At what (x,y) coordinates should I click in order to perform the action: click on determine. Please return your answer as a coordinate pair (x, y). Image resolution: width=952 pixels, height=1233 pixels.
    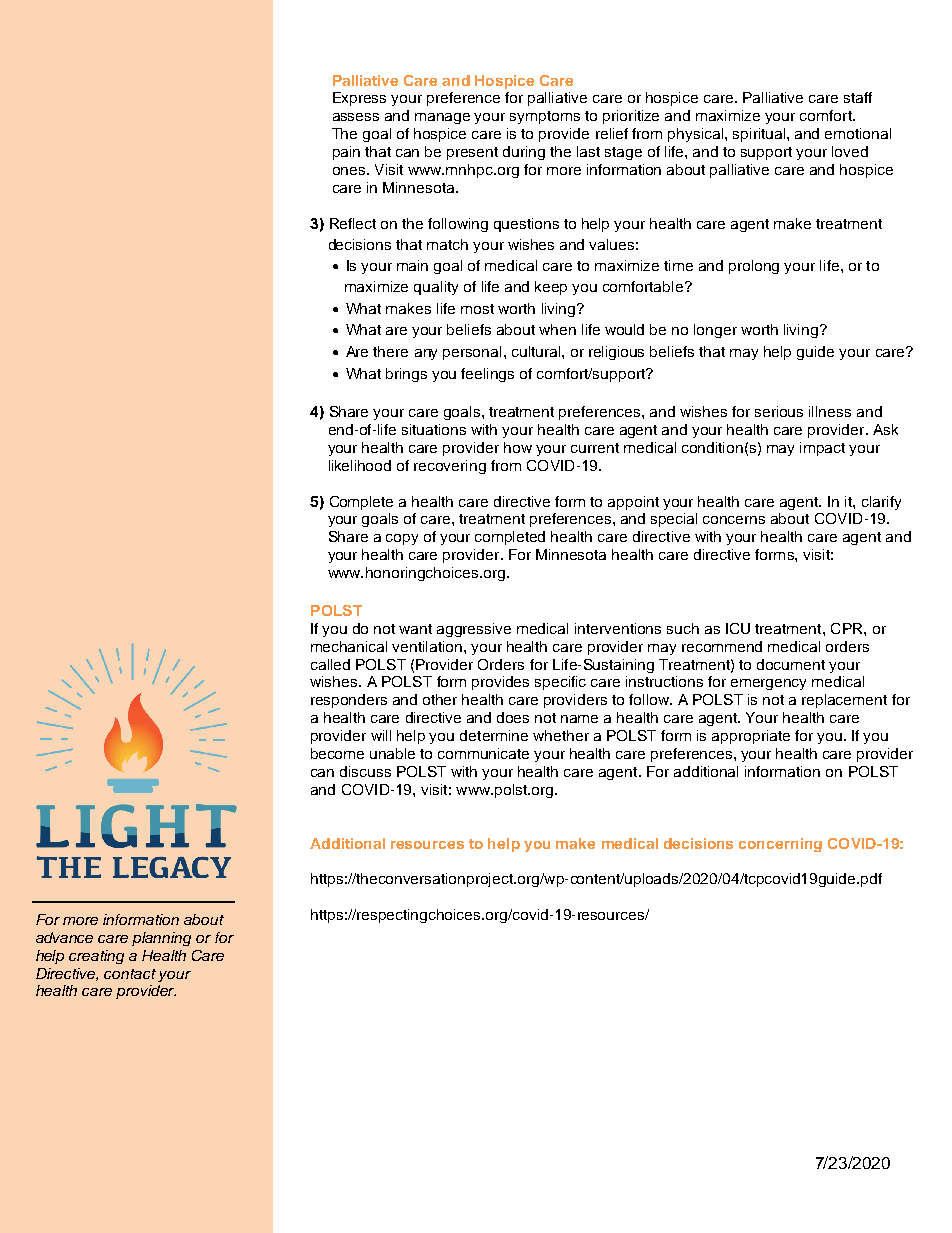
    Looking at the image, I should click on (494, 735).
